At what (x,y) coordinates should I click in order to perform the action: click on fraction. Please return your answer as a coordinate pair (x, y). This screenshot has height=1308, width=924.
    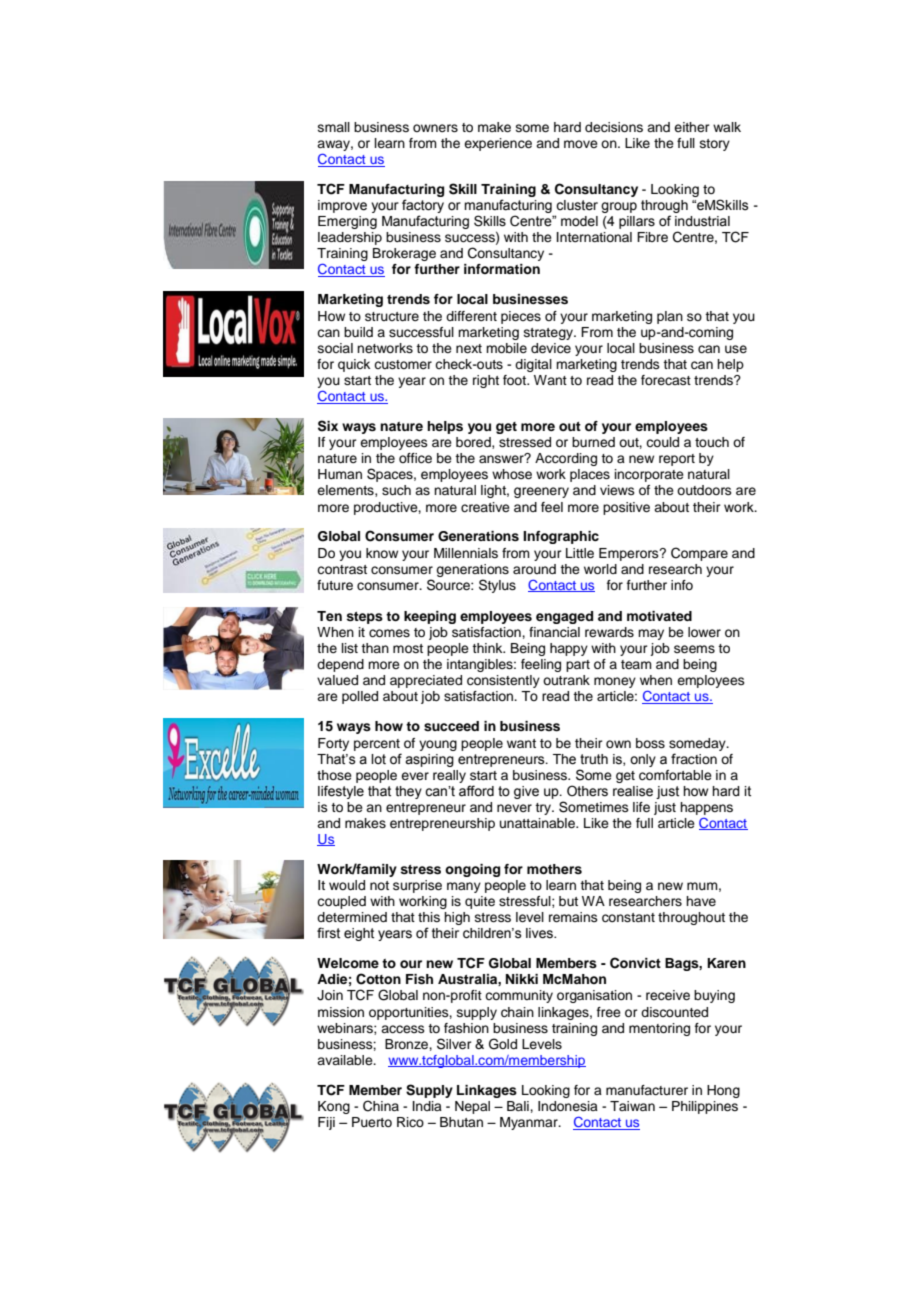
    Looking at the image, I should click on (694, 759).
